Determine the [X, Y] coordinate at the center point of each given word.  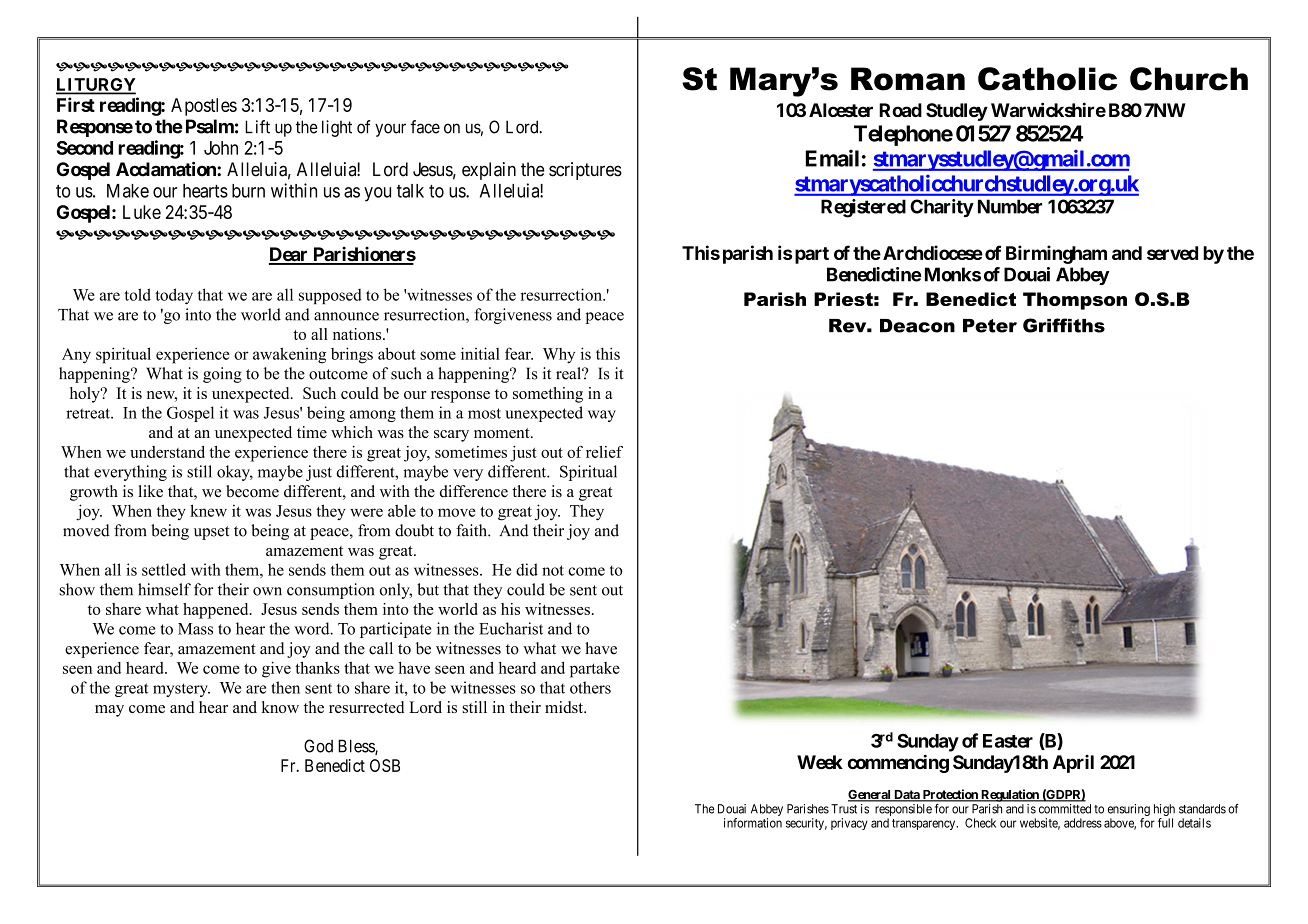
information [753, 823]
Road [900, 110]
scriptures [585, 171]
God [318, 746]
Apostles [204, 107]
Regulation [1010, 795]
